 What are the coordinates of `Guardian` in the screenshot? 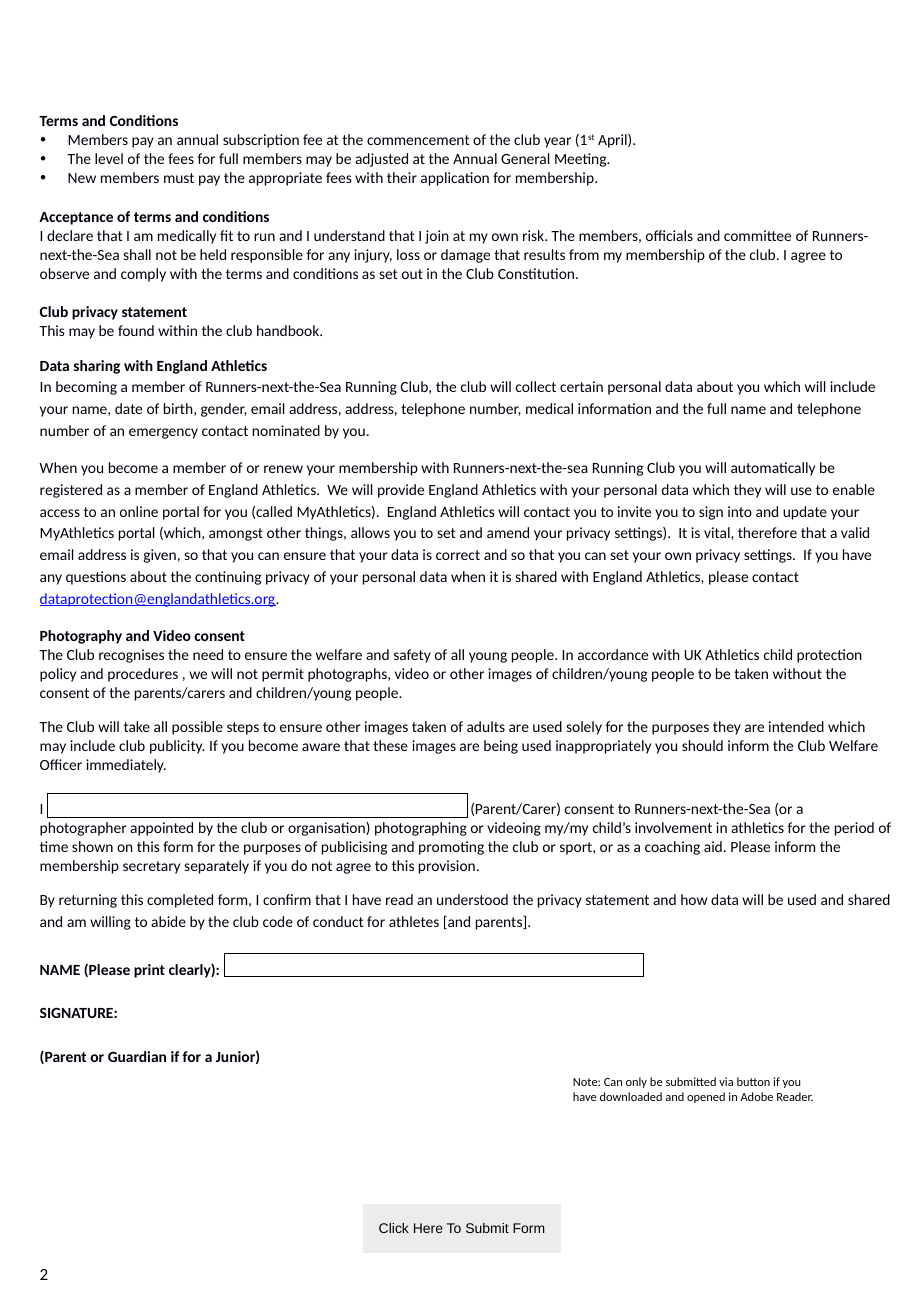 It's located at (137, 1056).
